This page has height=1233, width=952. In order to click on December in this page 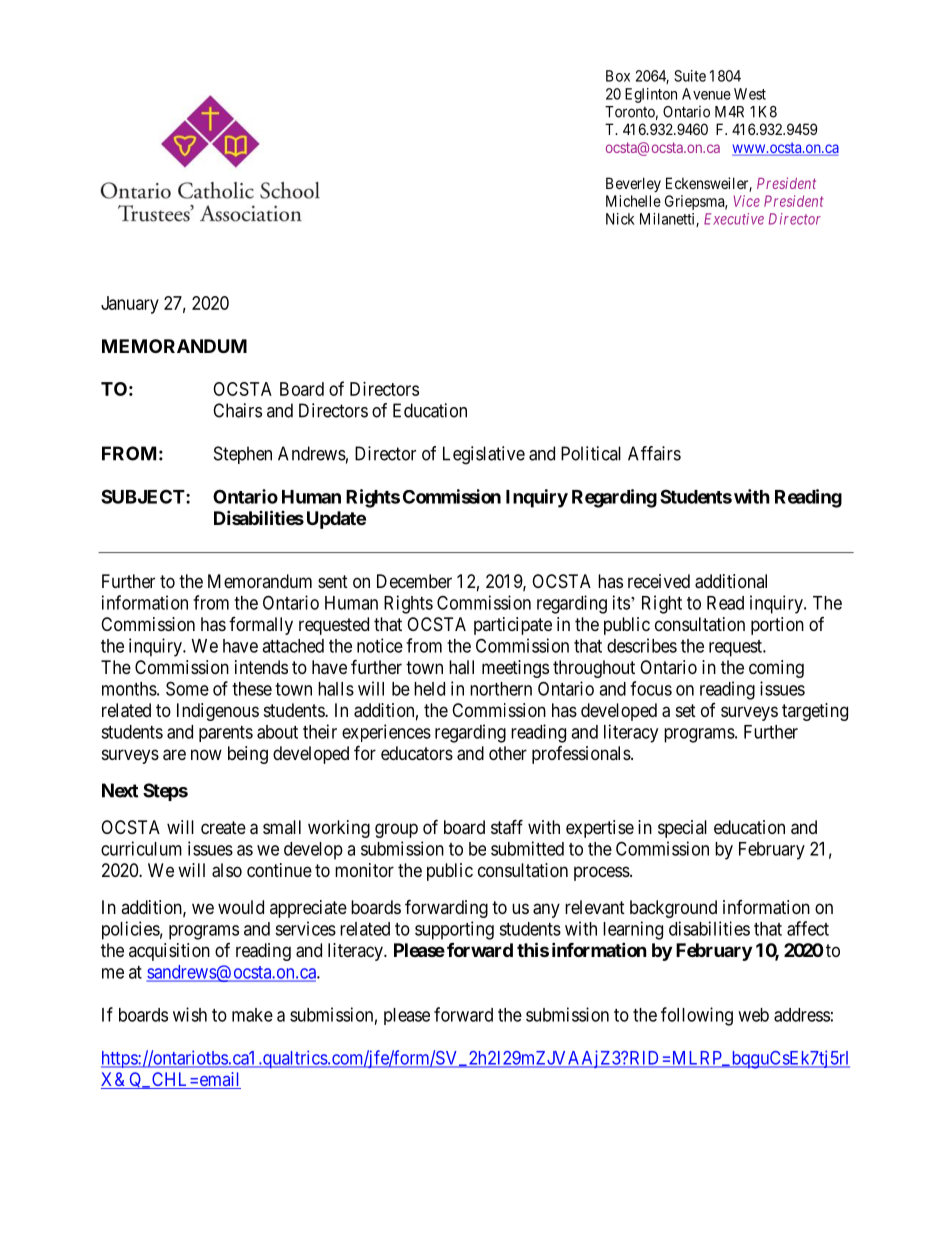, I will do `click(414, 581)`.
